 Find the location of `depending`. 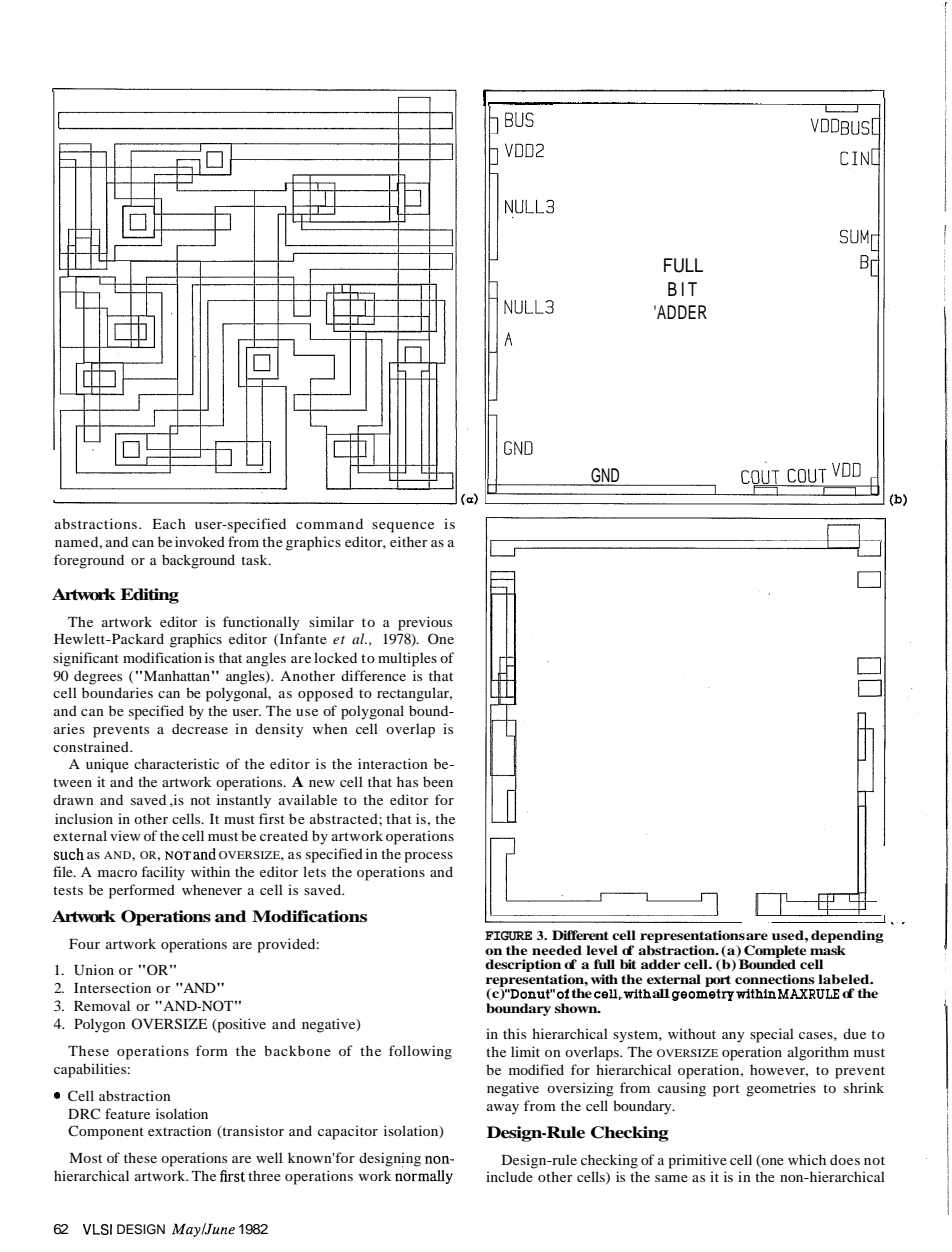

depending is located at coordinates (847, 936).
